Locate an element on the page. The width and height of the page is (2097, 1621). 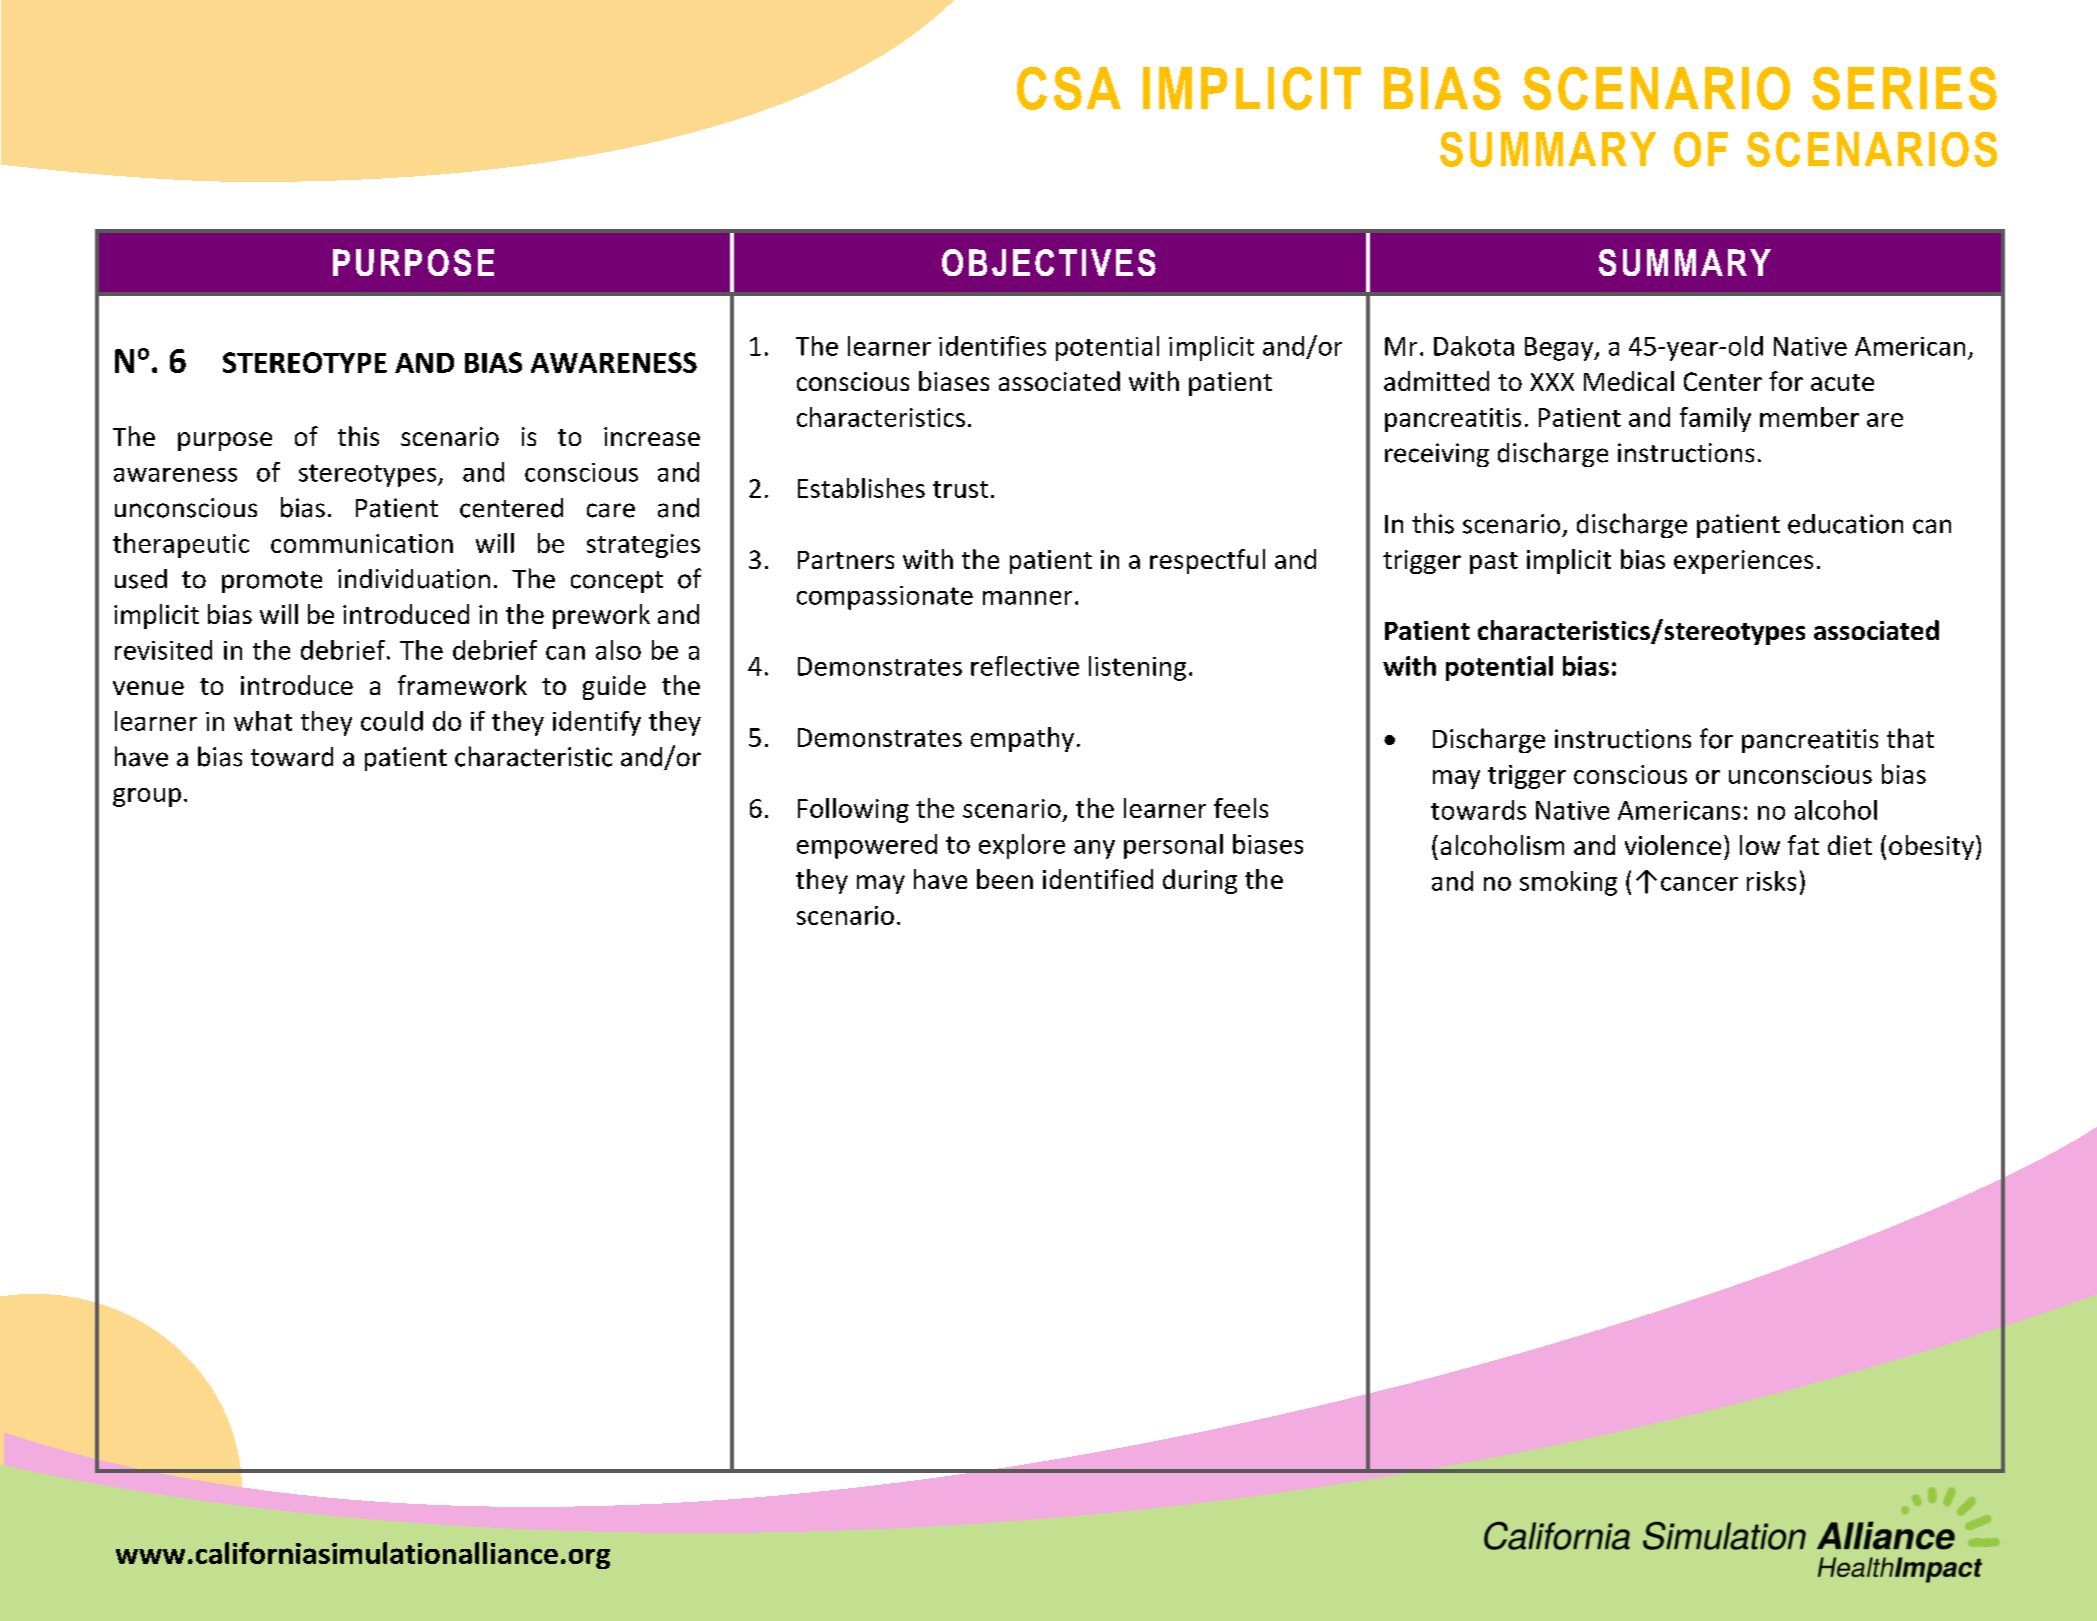
CSA is located at coordinates (1069, 88).
